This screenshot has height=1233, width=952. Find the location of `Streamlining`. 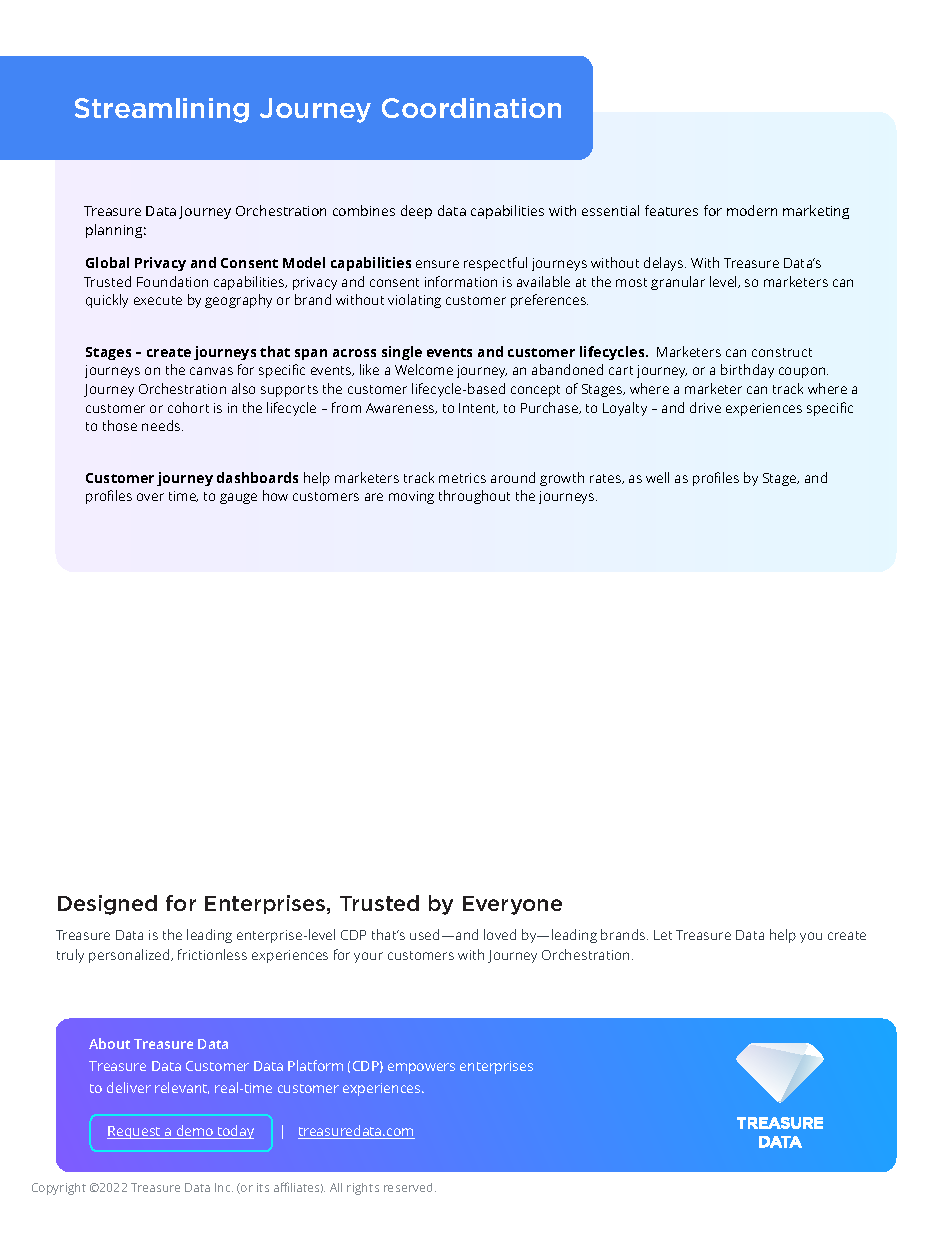

Streamlining is located at coordinates (162, 110).
